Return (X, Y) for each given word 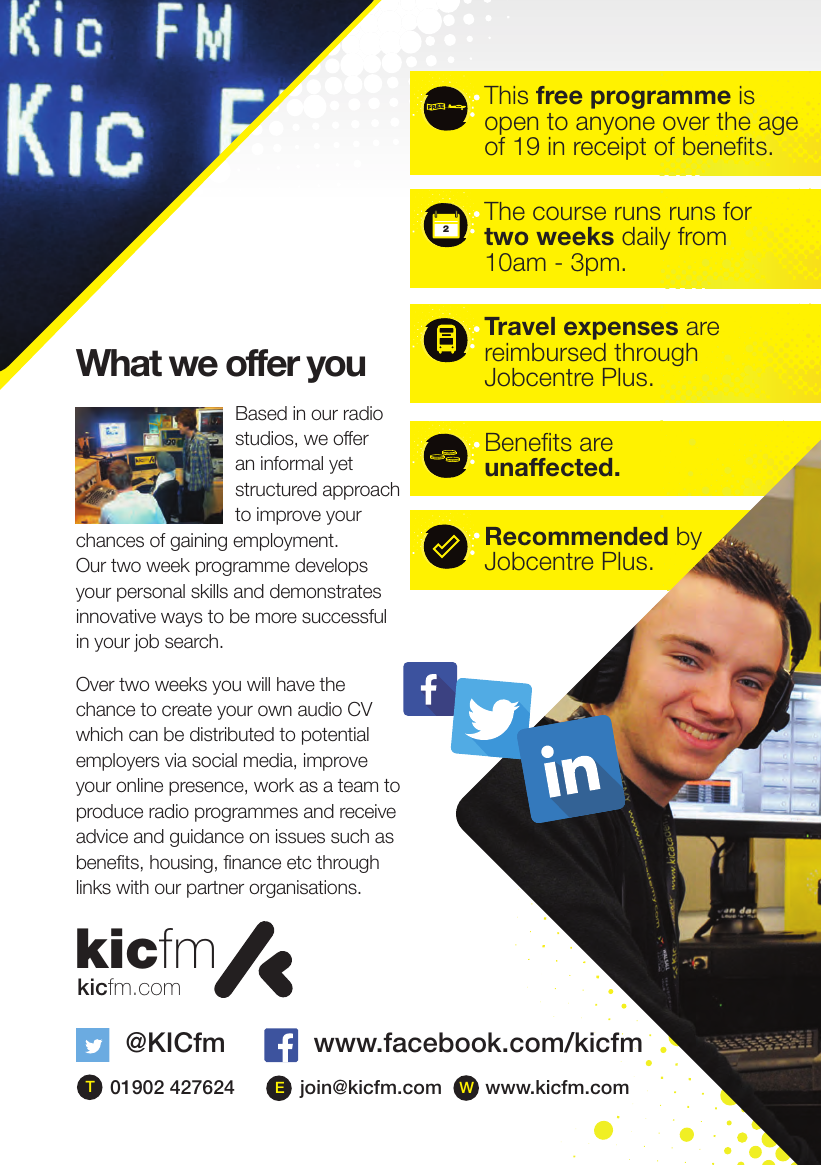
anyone (615, 125)
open (511, 125)
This (506, 95)
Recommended (577, 536)
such (350, 836)
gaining (198, 542)
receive (368, 811)
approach (361, 491)
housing (181, 864)
